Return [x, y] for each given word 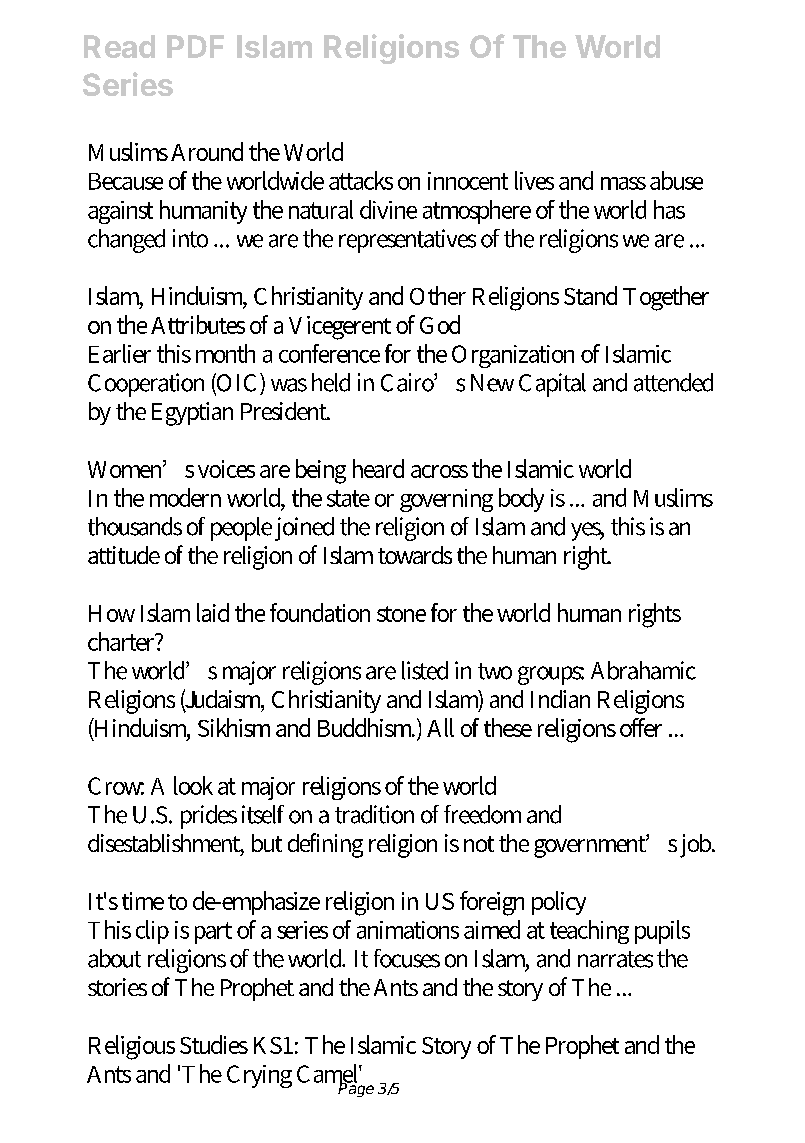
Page [356, 1088]
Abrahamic [643, 670]
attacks [361, 180]
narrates [615, 959]
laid [213, 612]
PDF [195, 46]
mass [623, 183]
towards [415, 555]
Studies [214, 1044]
